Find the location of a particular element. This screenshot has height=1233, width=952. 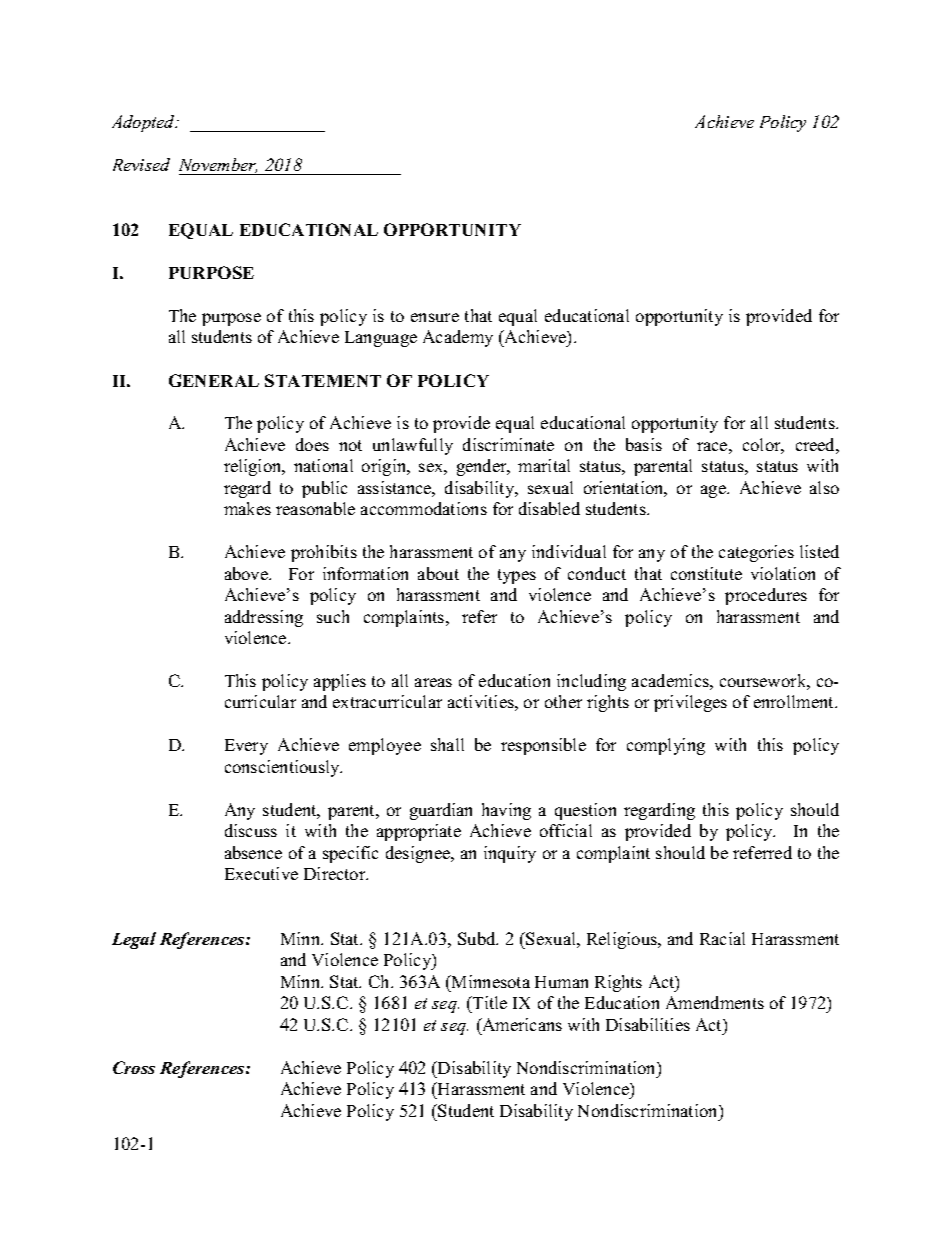

complying is located at coordinates (666, 746).
